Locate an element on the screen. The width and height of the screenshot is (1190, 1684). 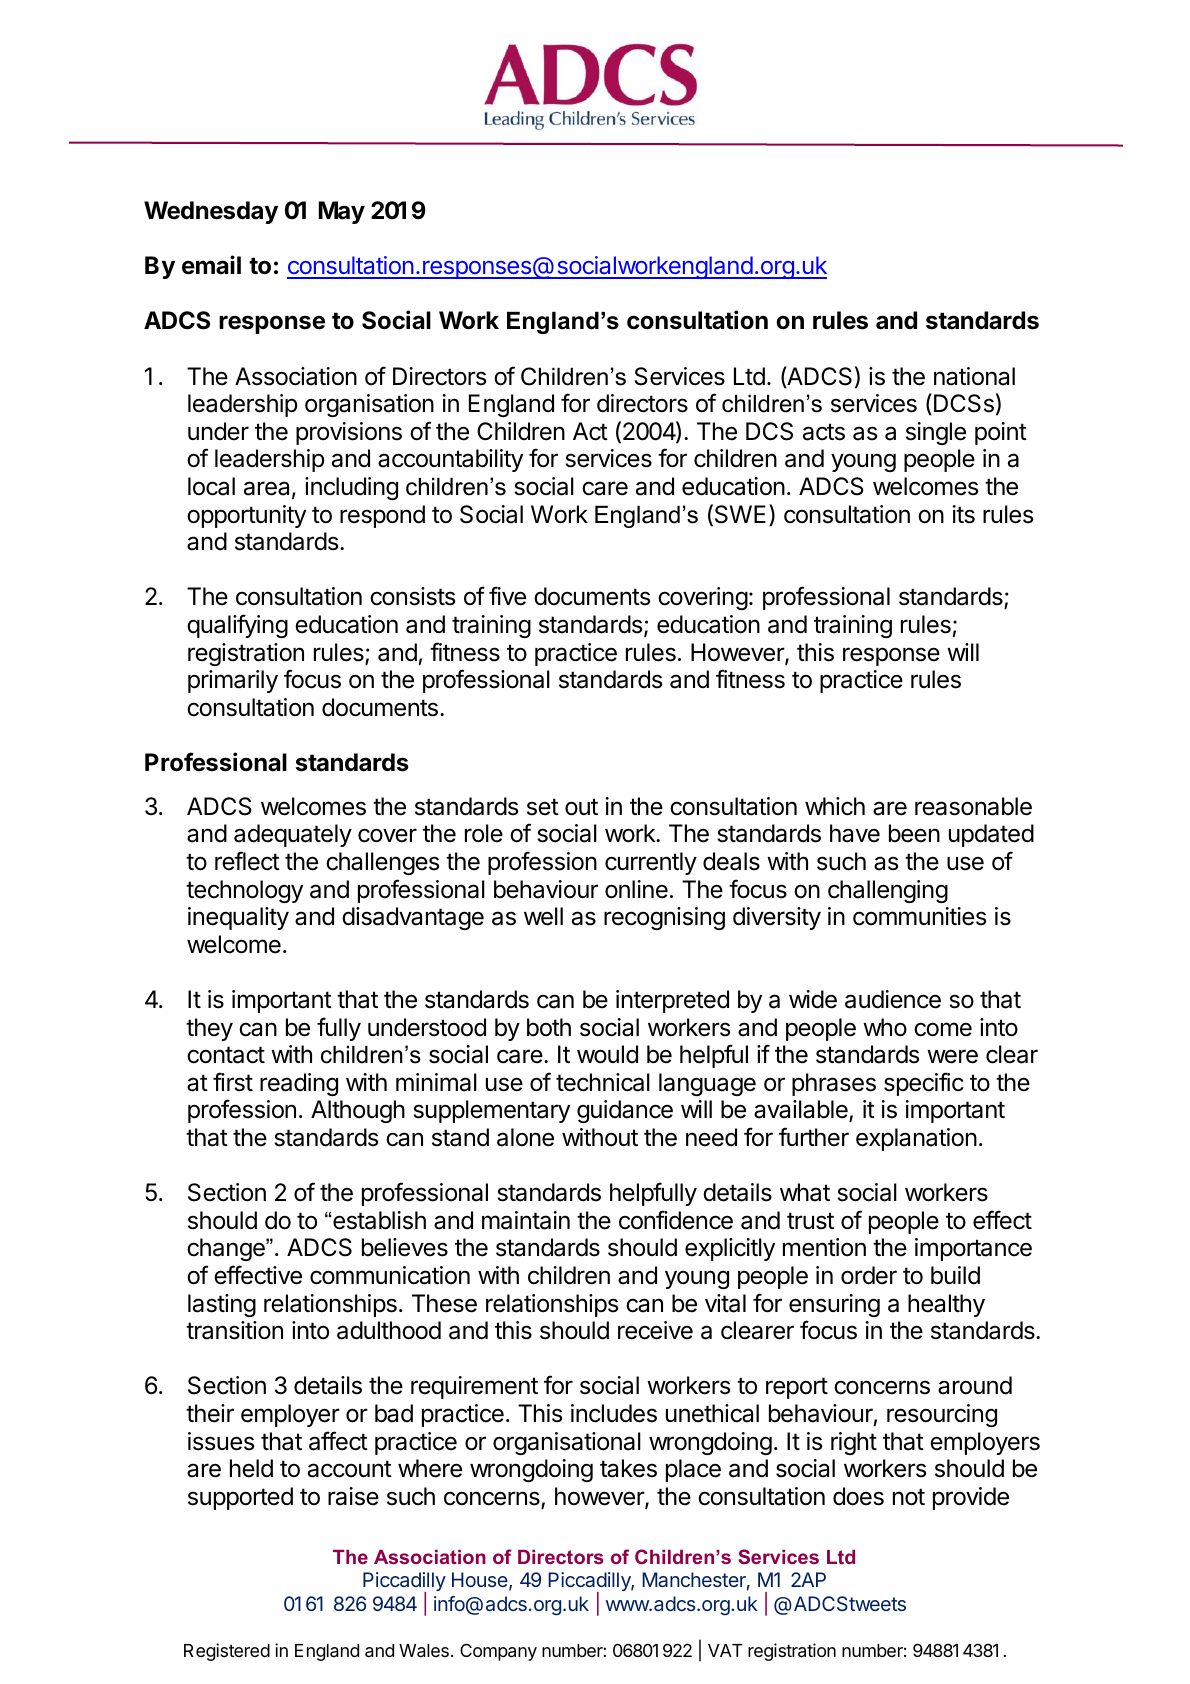
acts is located at coordinates (824, 432).
